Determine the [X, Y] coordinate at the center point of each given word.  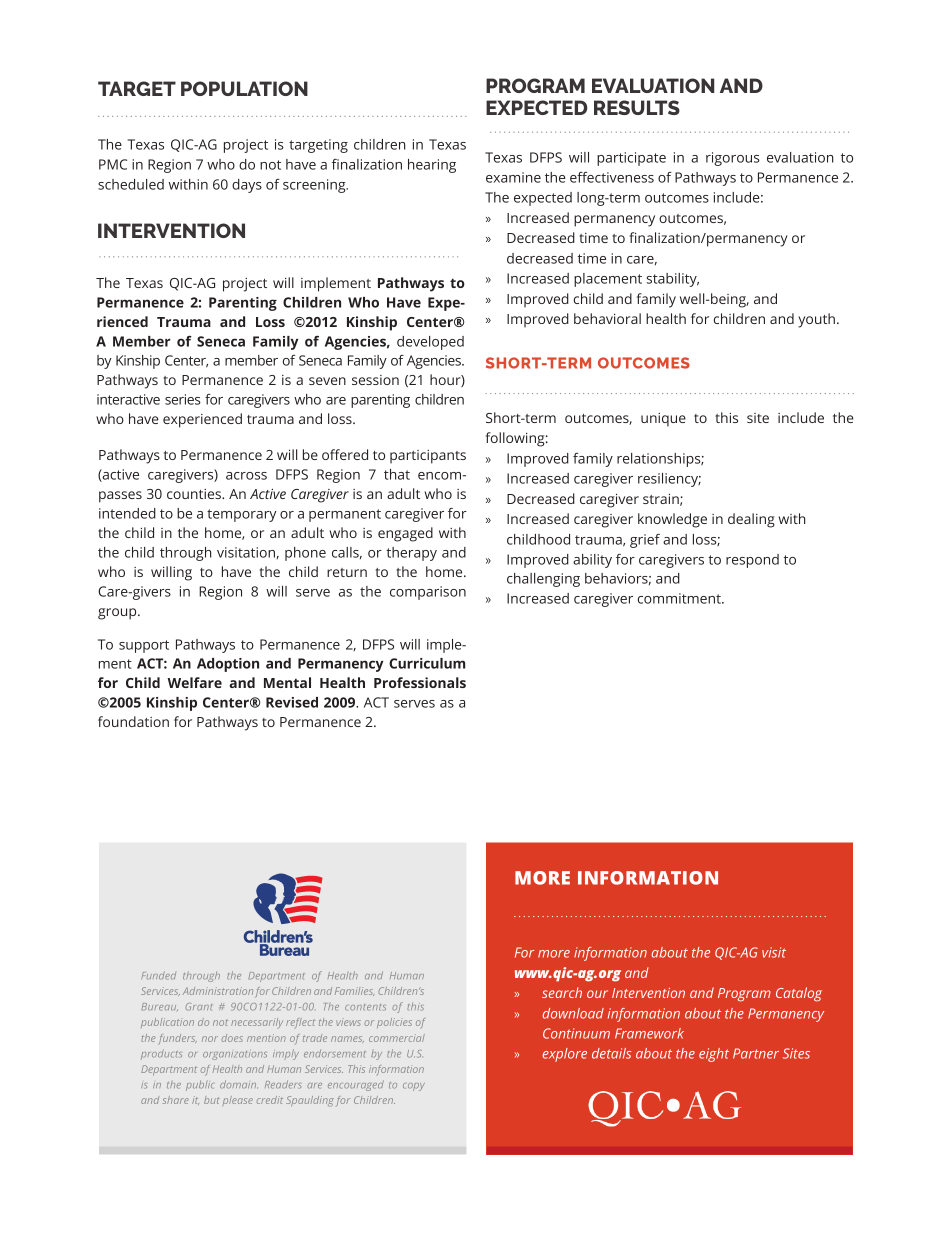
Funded [158, 975]
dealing [751, 520]
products [161, 1054]
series [183, 399]
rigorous [733, 159]
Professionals [420, 682]
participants [428, 457]
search [562, 992]
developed [430, 343]
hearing [432, 166]
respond [752, 561]
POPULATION [244, 88]
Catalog [799, 994]
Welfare [194, 682]
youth [816, 320]
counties [195, 494]
